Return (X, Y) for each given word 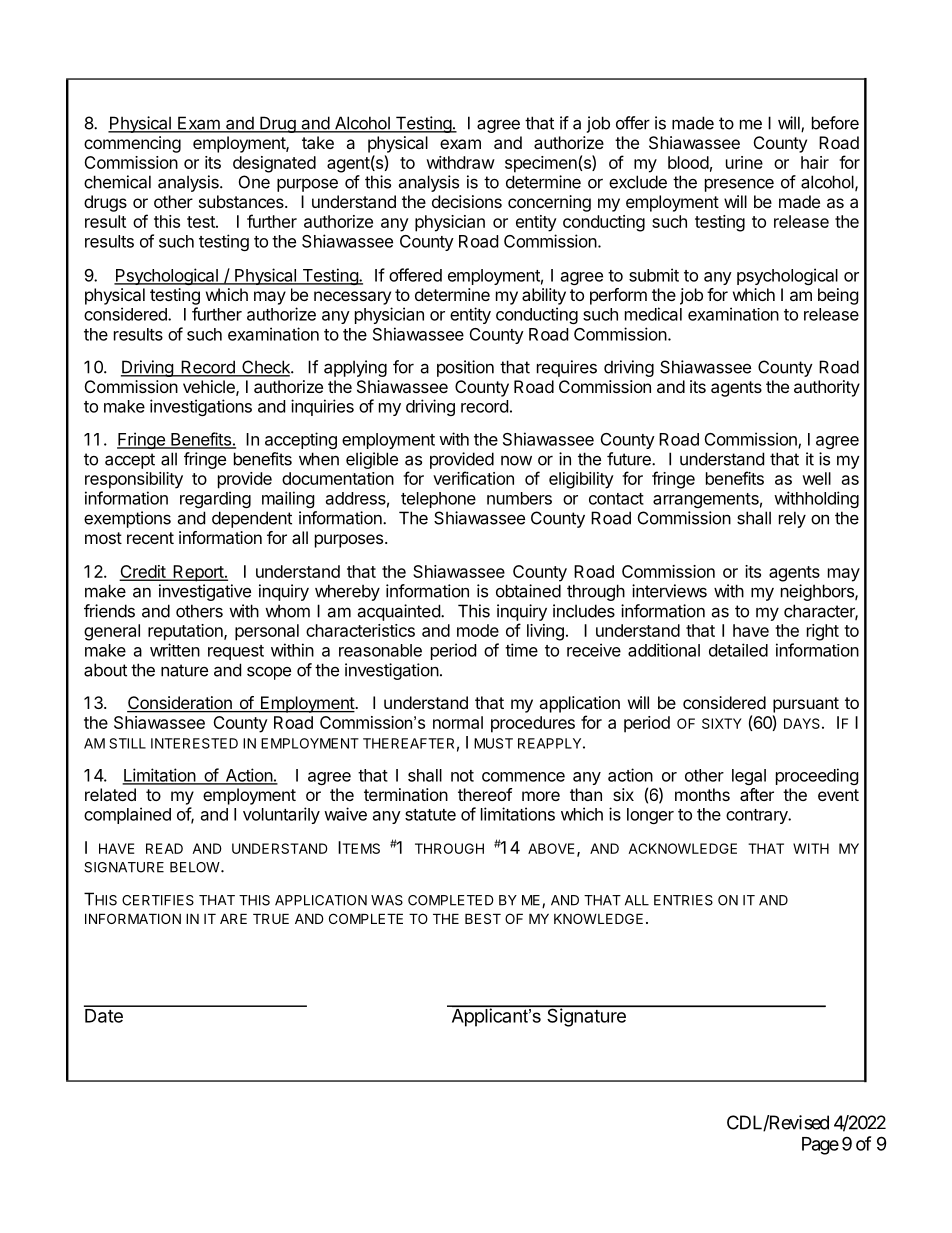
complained (127, 815)
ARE (233, 918)
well (816, 478)
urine (744, 162)
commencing (132, 144)
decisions (467, 201)
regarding (215, 499)
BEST (483, 918)
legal (749, 777)
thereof (485, 794)
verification (473, 478)
